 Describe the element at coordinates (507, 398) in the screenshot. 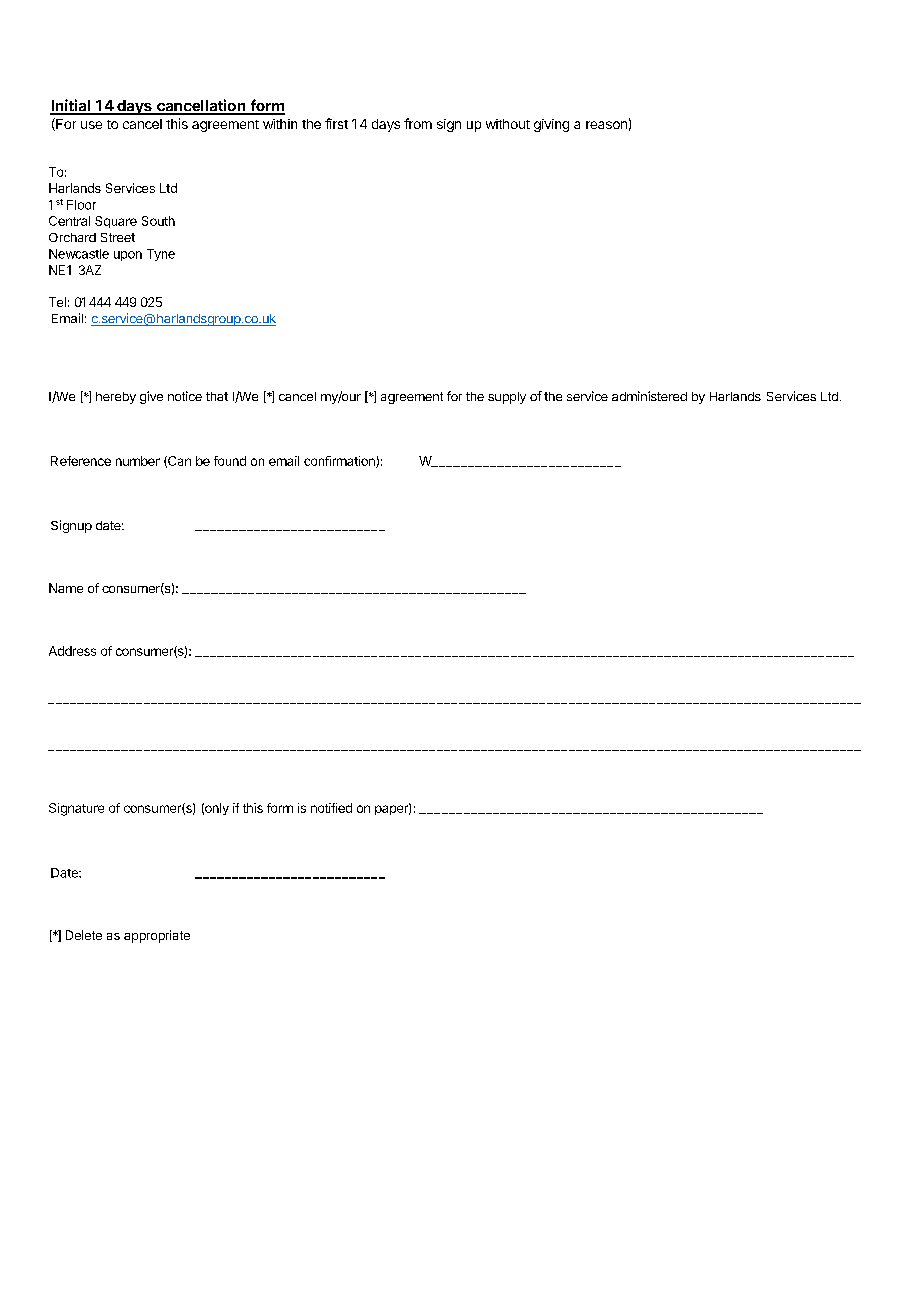

I see `supply` at that location.
